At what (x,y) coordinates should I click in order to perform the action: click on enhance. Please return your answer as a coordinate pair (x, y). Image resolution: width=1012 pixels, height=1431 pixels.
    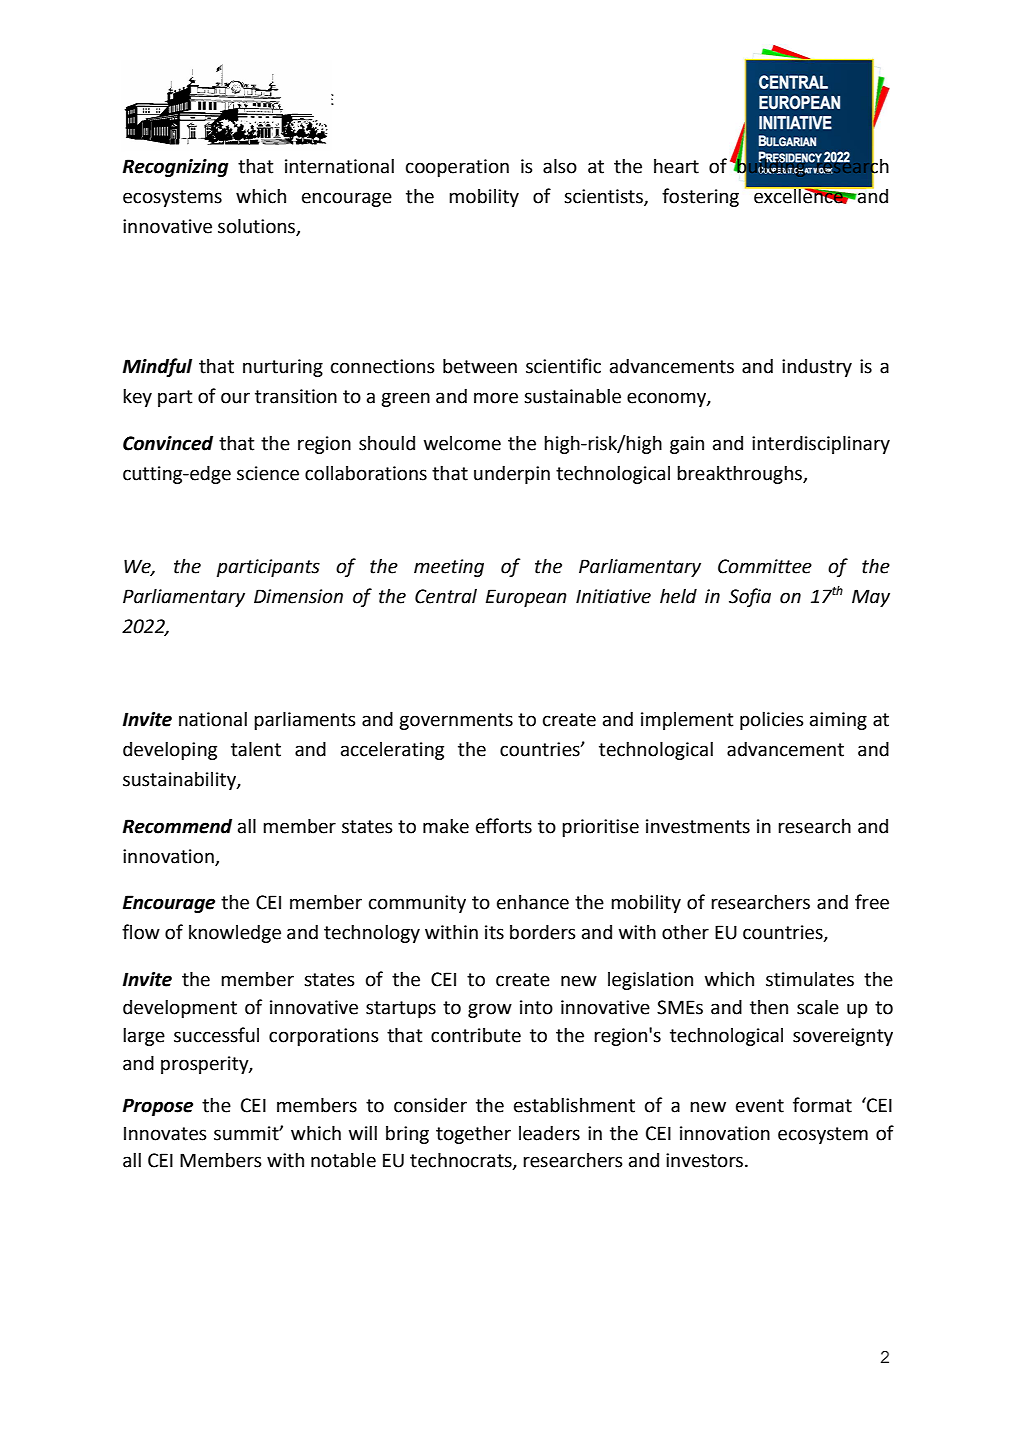
    Looking at the image, I should click on (533, 902).
